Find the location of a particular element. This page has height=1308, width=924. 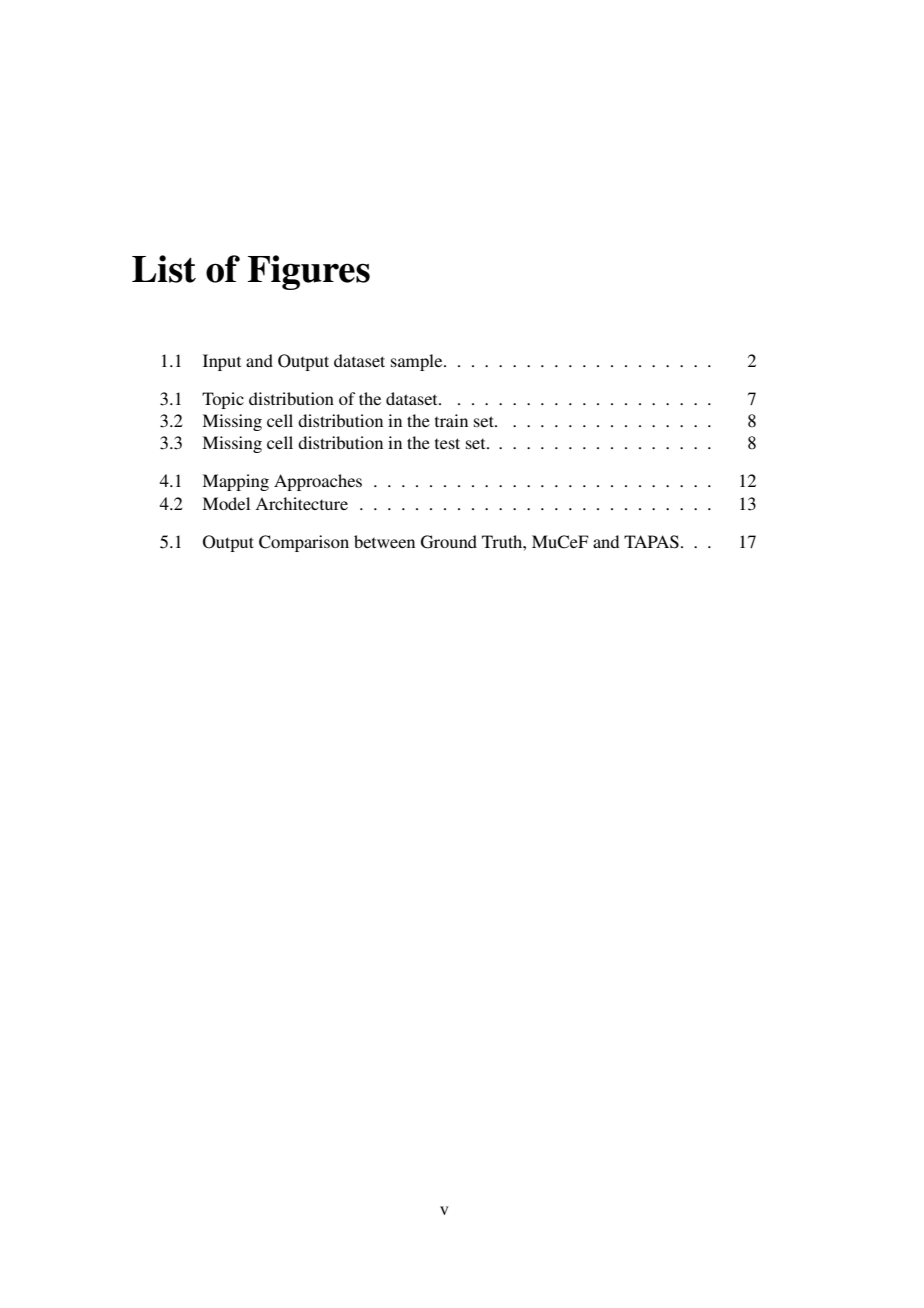

train is located at coordinates (451, 420).
